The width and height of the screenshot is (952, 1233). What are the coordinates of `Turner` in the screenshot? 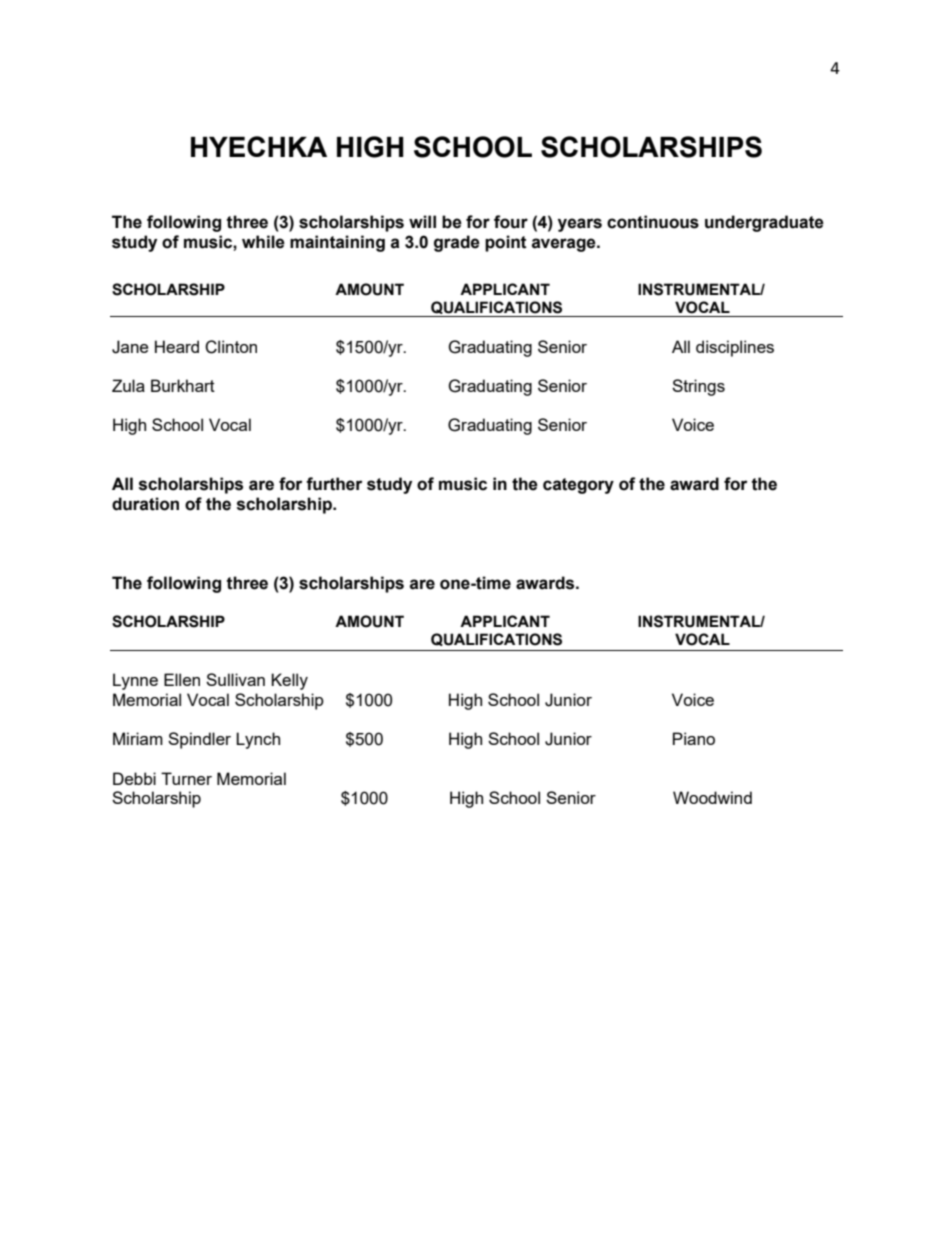 It's located at (186, 778).
